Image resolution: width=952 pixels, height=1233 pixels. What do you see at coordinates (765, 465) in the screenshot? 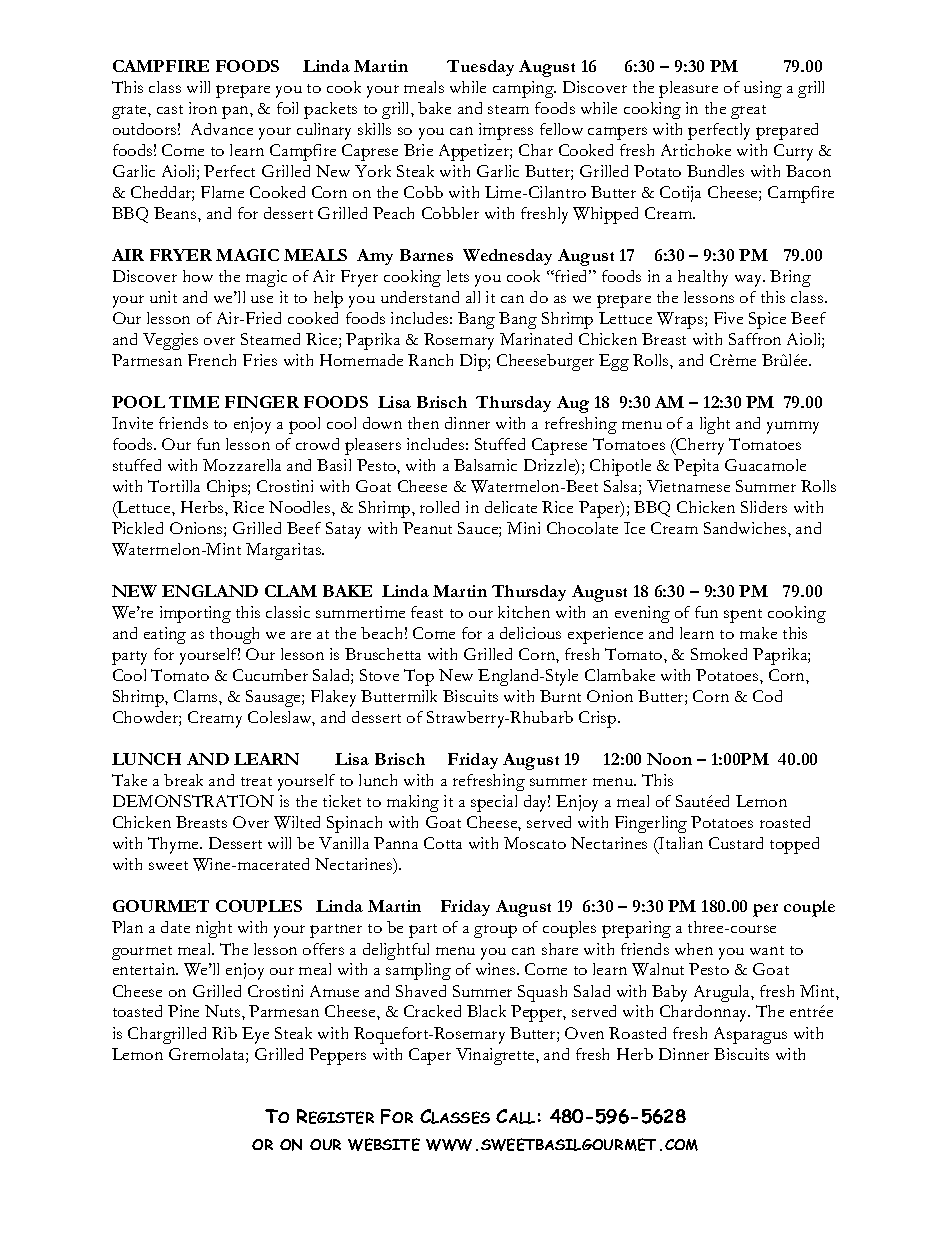
I see `Guacamole` at bounding box center [765, 465].
